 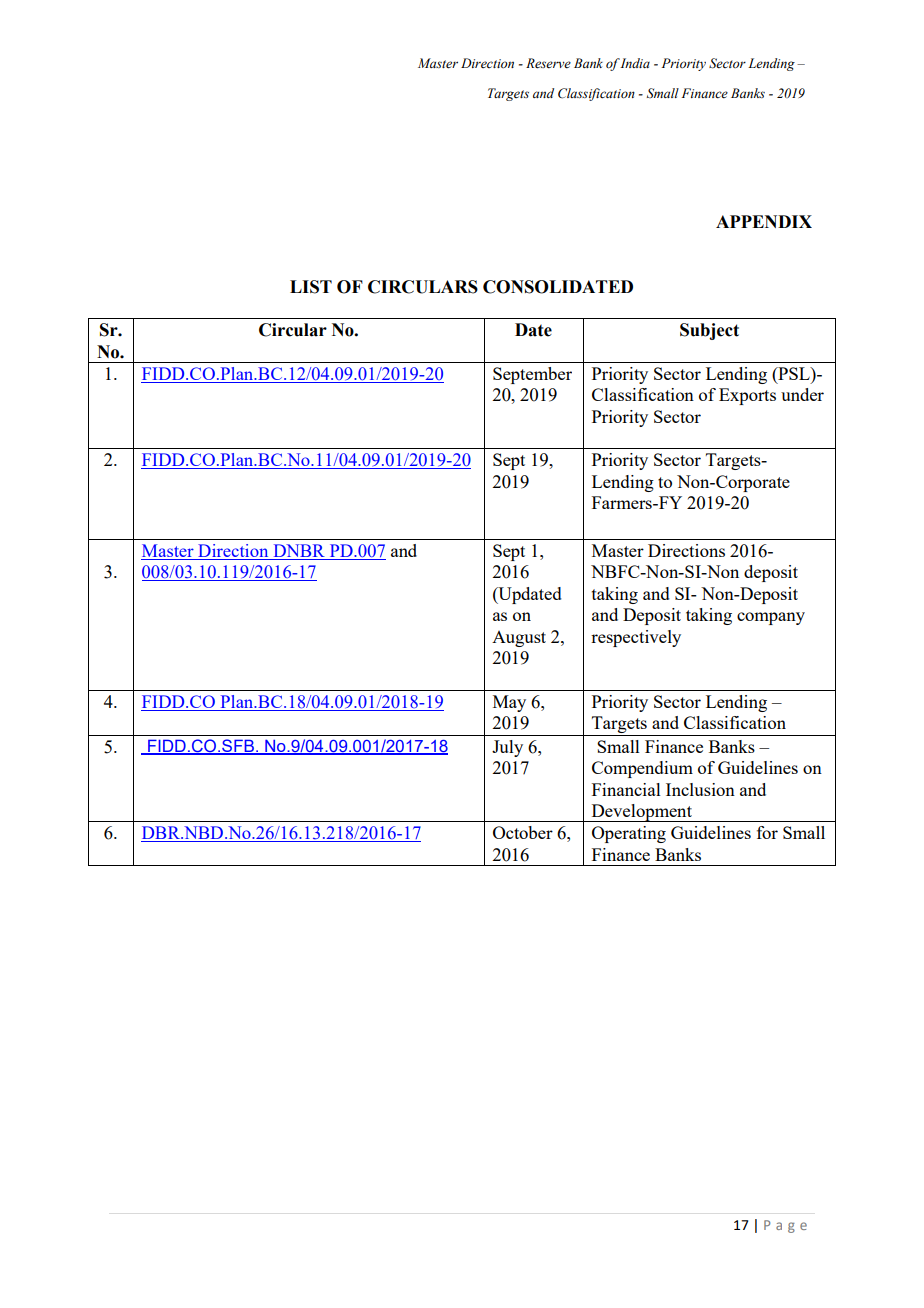 I want to click on LIST, so click(x=311, y=287).
